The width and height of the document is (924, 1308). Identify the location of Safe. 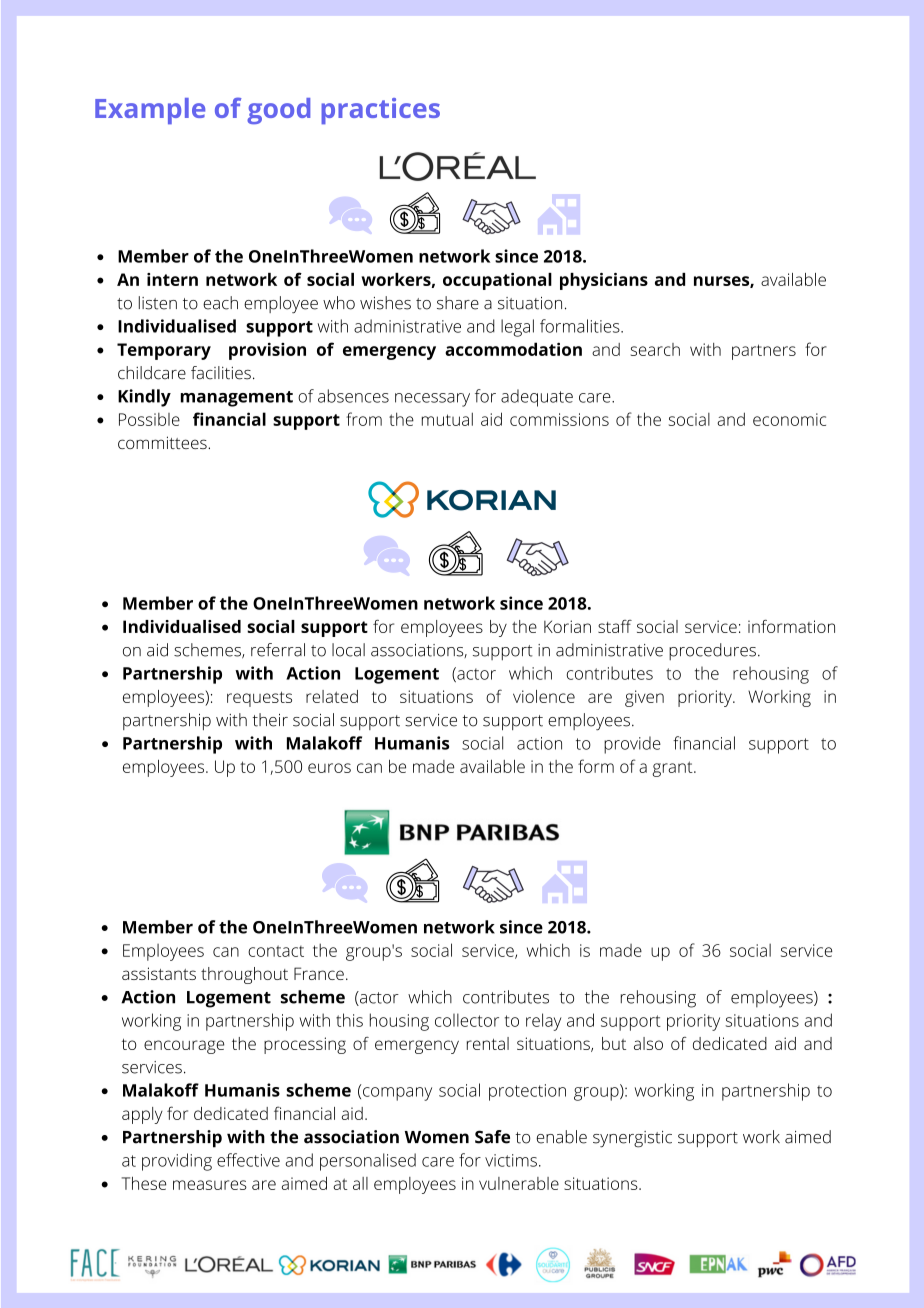
(492, 1137).
